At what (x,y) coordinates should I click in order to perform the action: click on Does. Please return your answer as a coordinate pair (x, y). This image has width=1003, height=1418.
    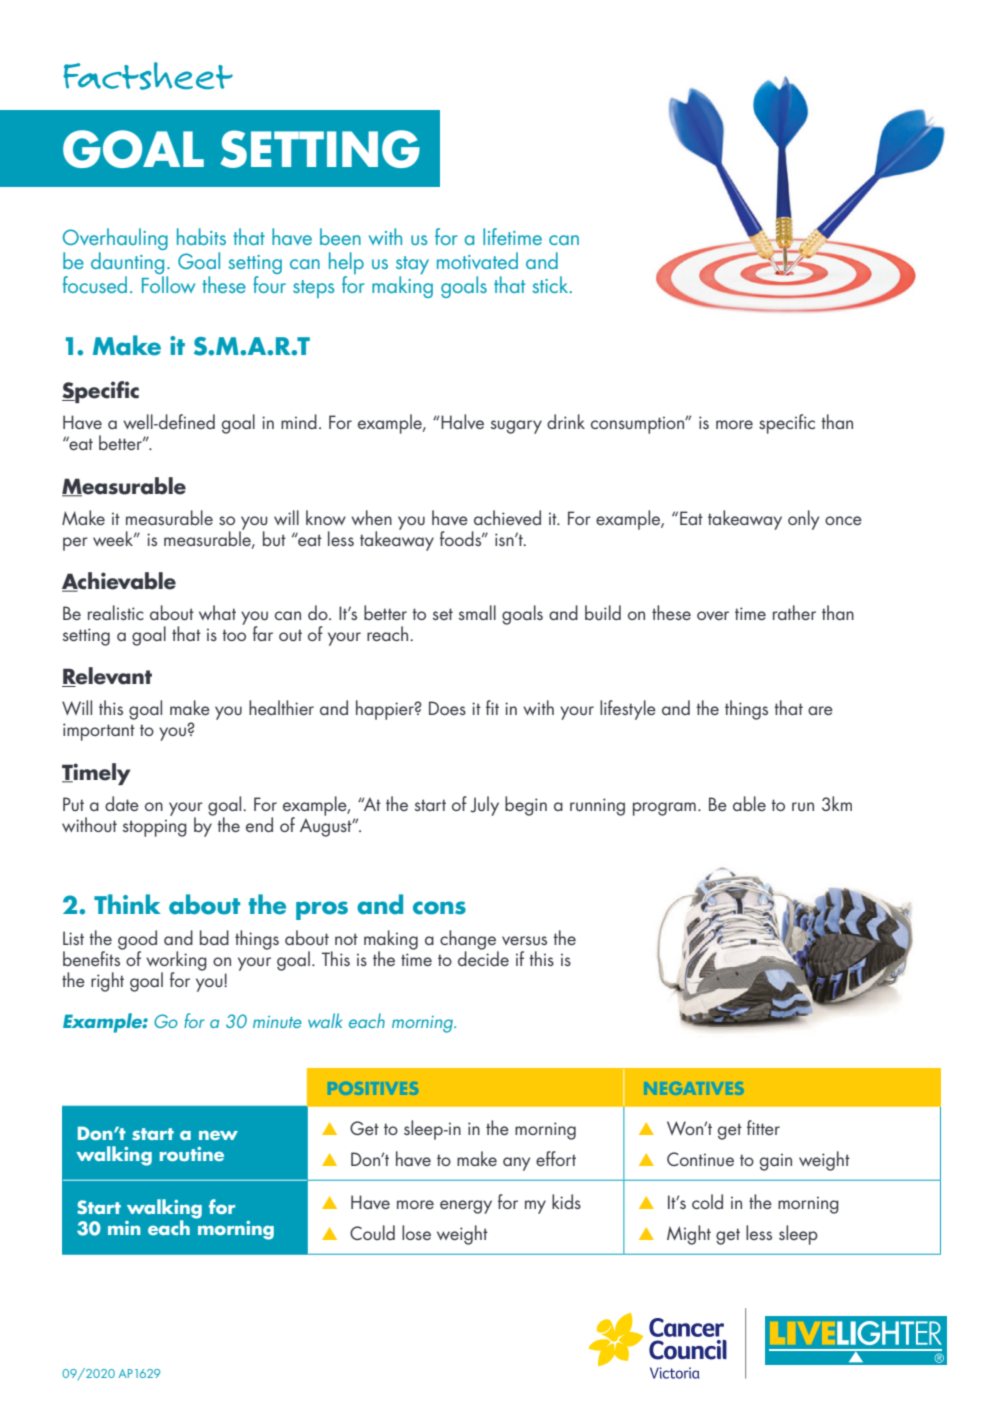
    Looking at the image, I should click on (447, 708).
